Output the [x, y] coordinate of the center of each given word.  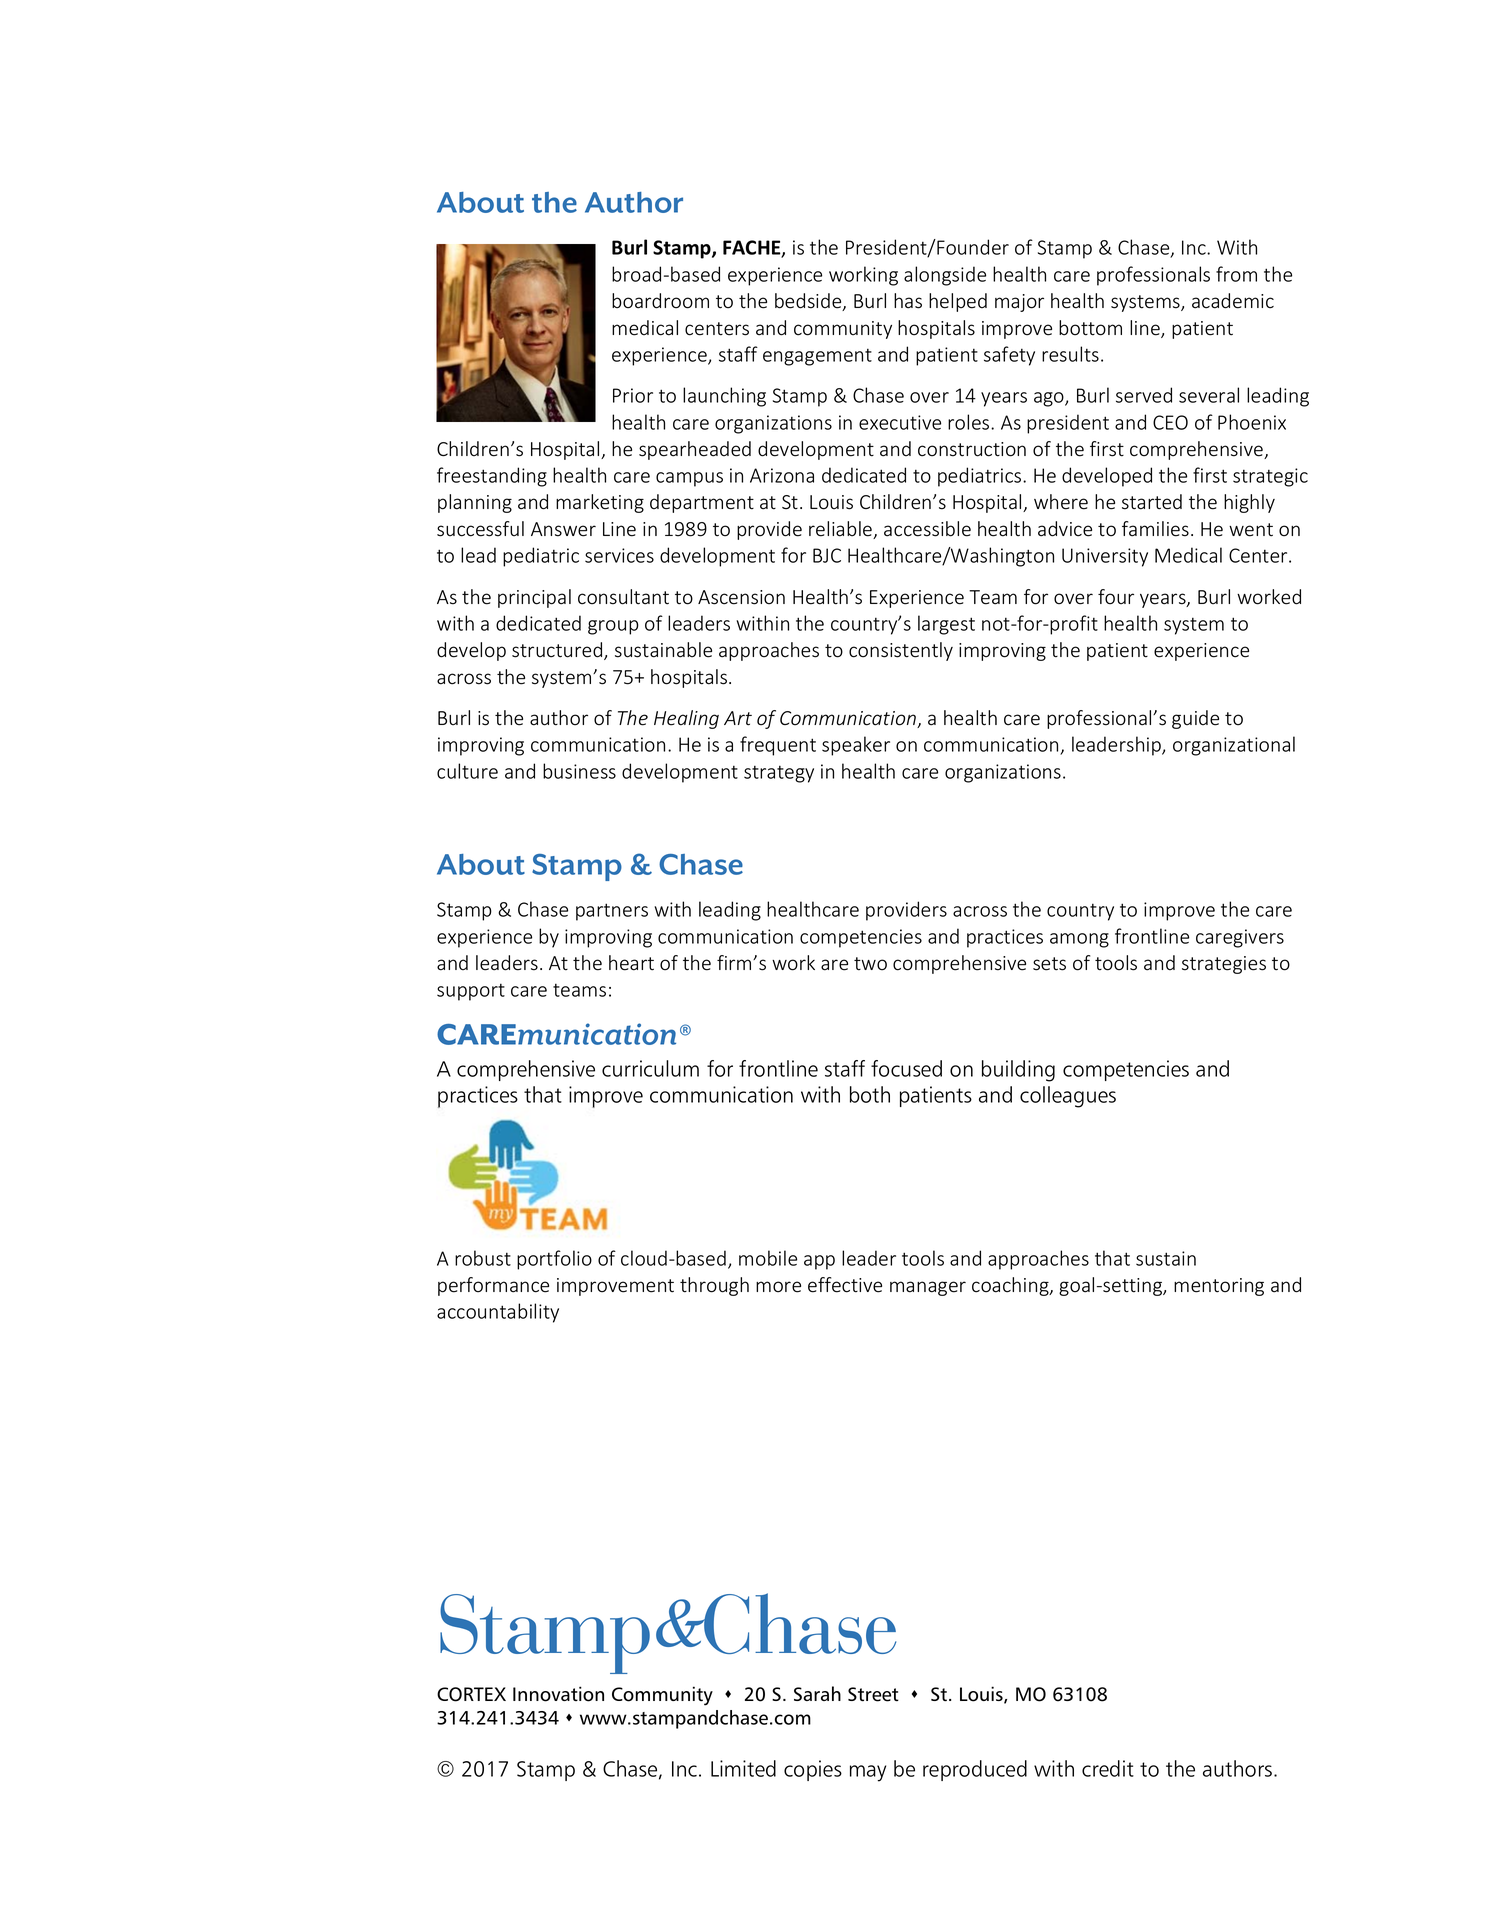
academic [1233, 301]
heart [631, 963]
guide [1195, 719]
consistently [901, 651]
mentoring [1219, 1287]
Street [873, 1694]
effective [845, 1285]
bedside [809, 302]
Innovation [558, 1694]
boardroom [660, 301]
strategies [1224, 965]
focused [906, 1068]
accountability [498, 1313]
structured [558, 651]
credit [1108, 1768]
